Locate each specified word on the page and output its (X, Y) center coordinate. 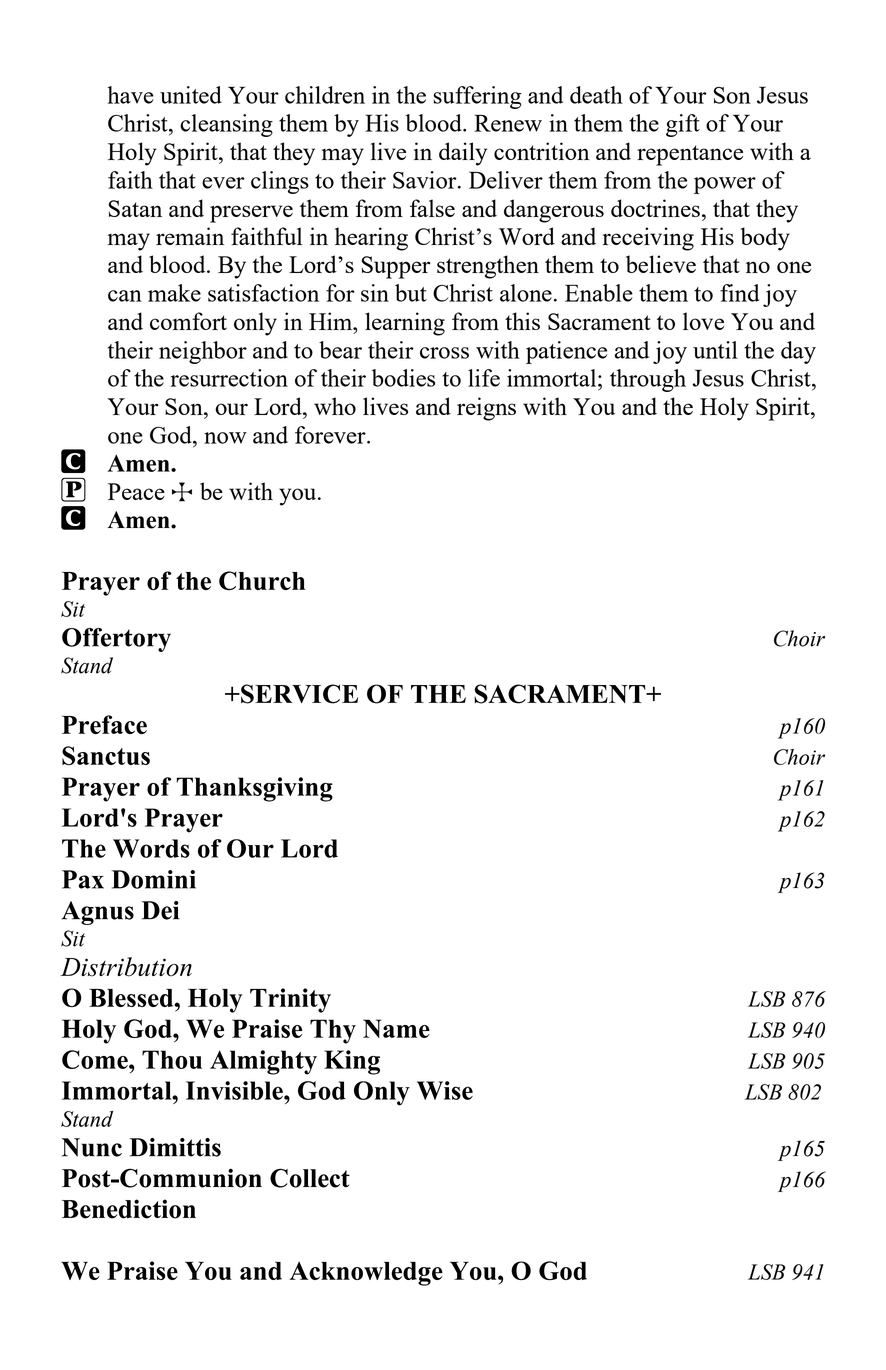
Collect (310, 1178)
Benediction (129, 1209)
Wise (445, 1090)
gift (683, 125)
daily (463, 154)
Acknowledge (366, 1273)
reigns (486, 409)
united (191, 95)
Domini (153, 879)
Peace (136, 491)
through (648, 380)
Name (396, 1028)
